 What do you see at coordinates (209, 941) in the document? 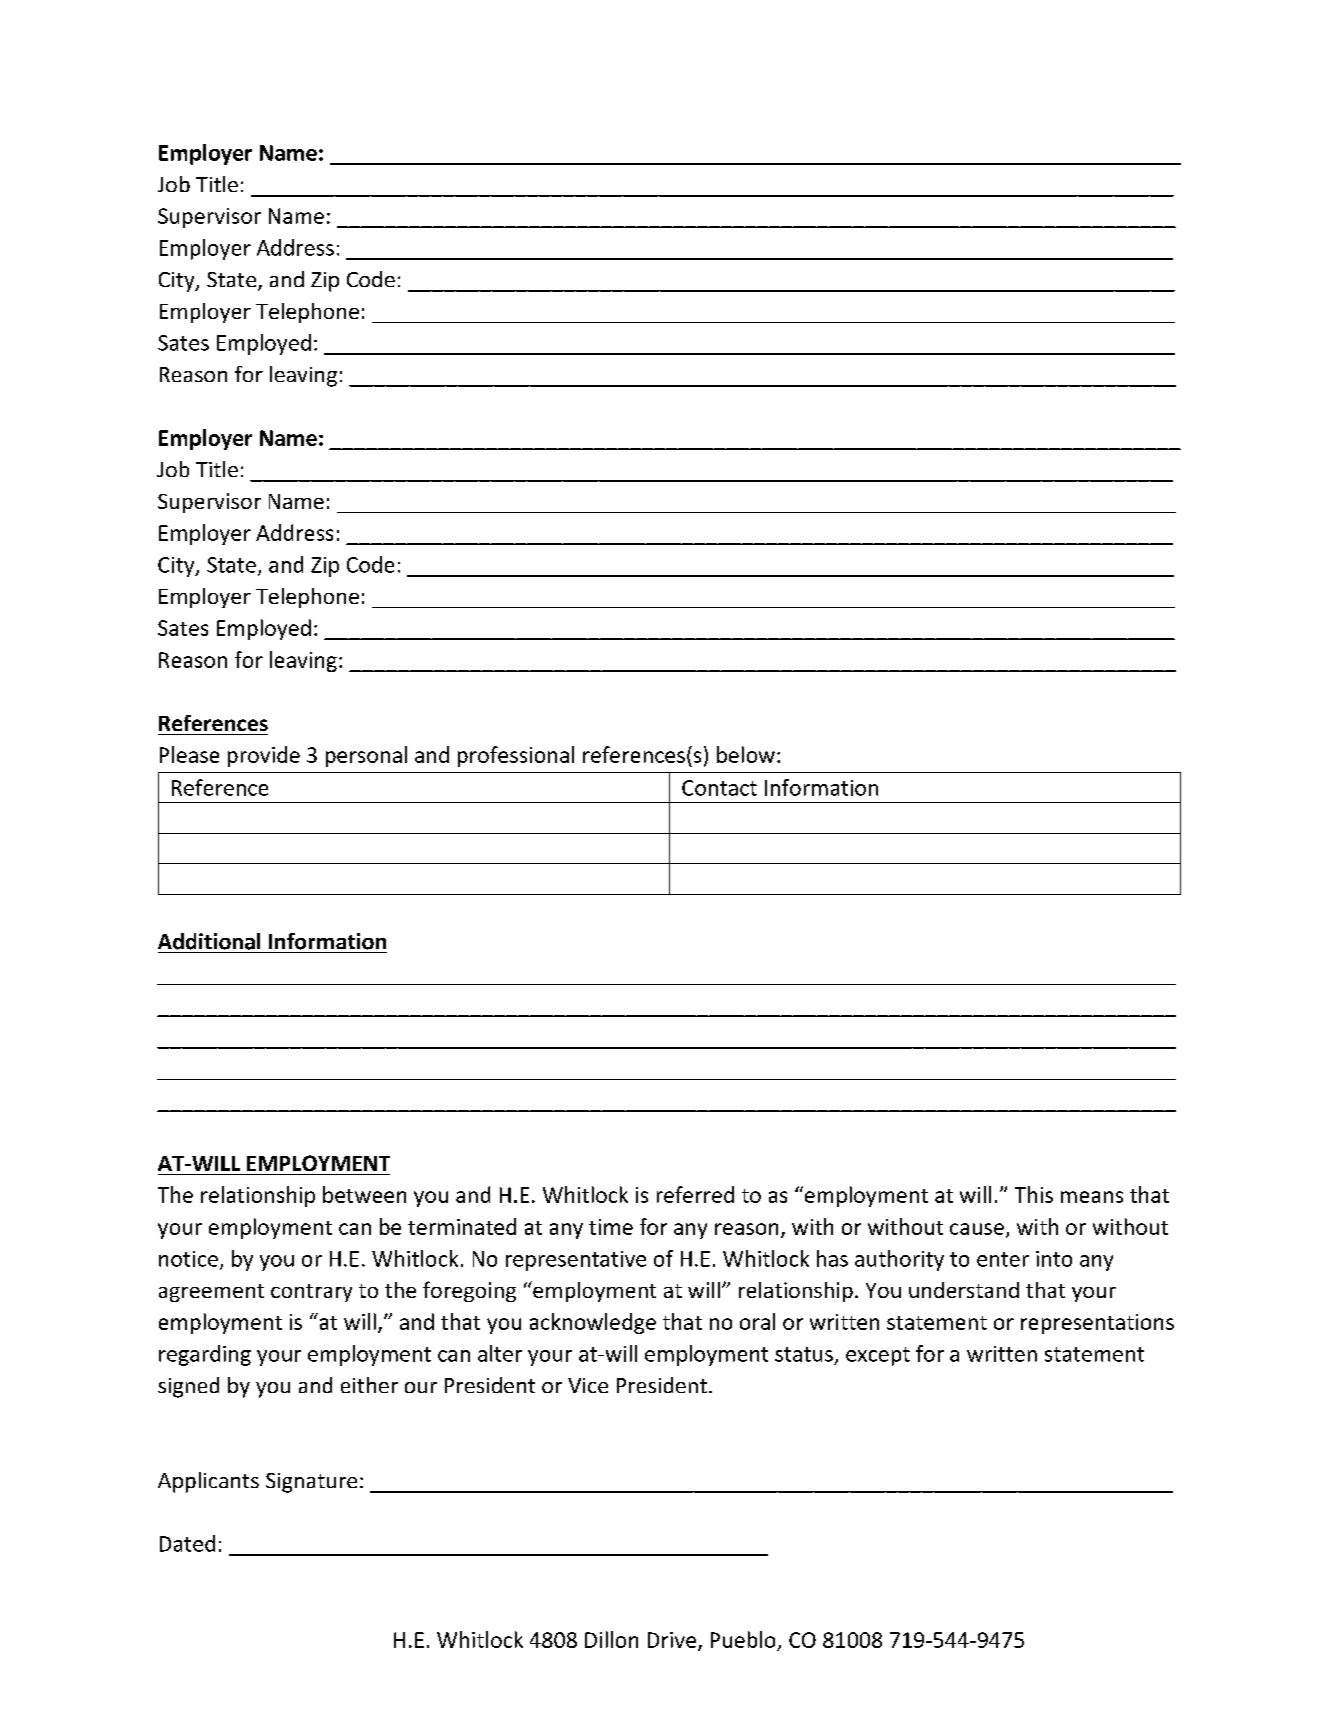
I see `Additional` at bounding box center [209, 941].
